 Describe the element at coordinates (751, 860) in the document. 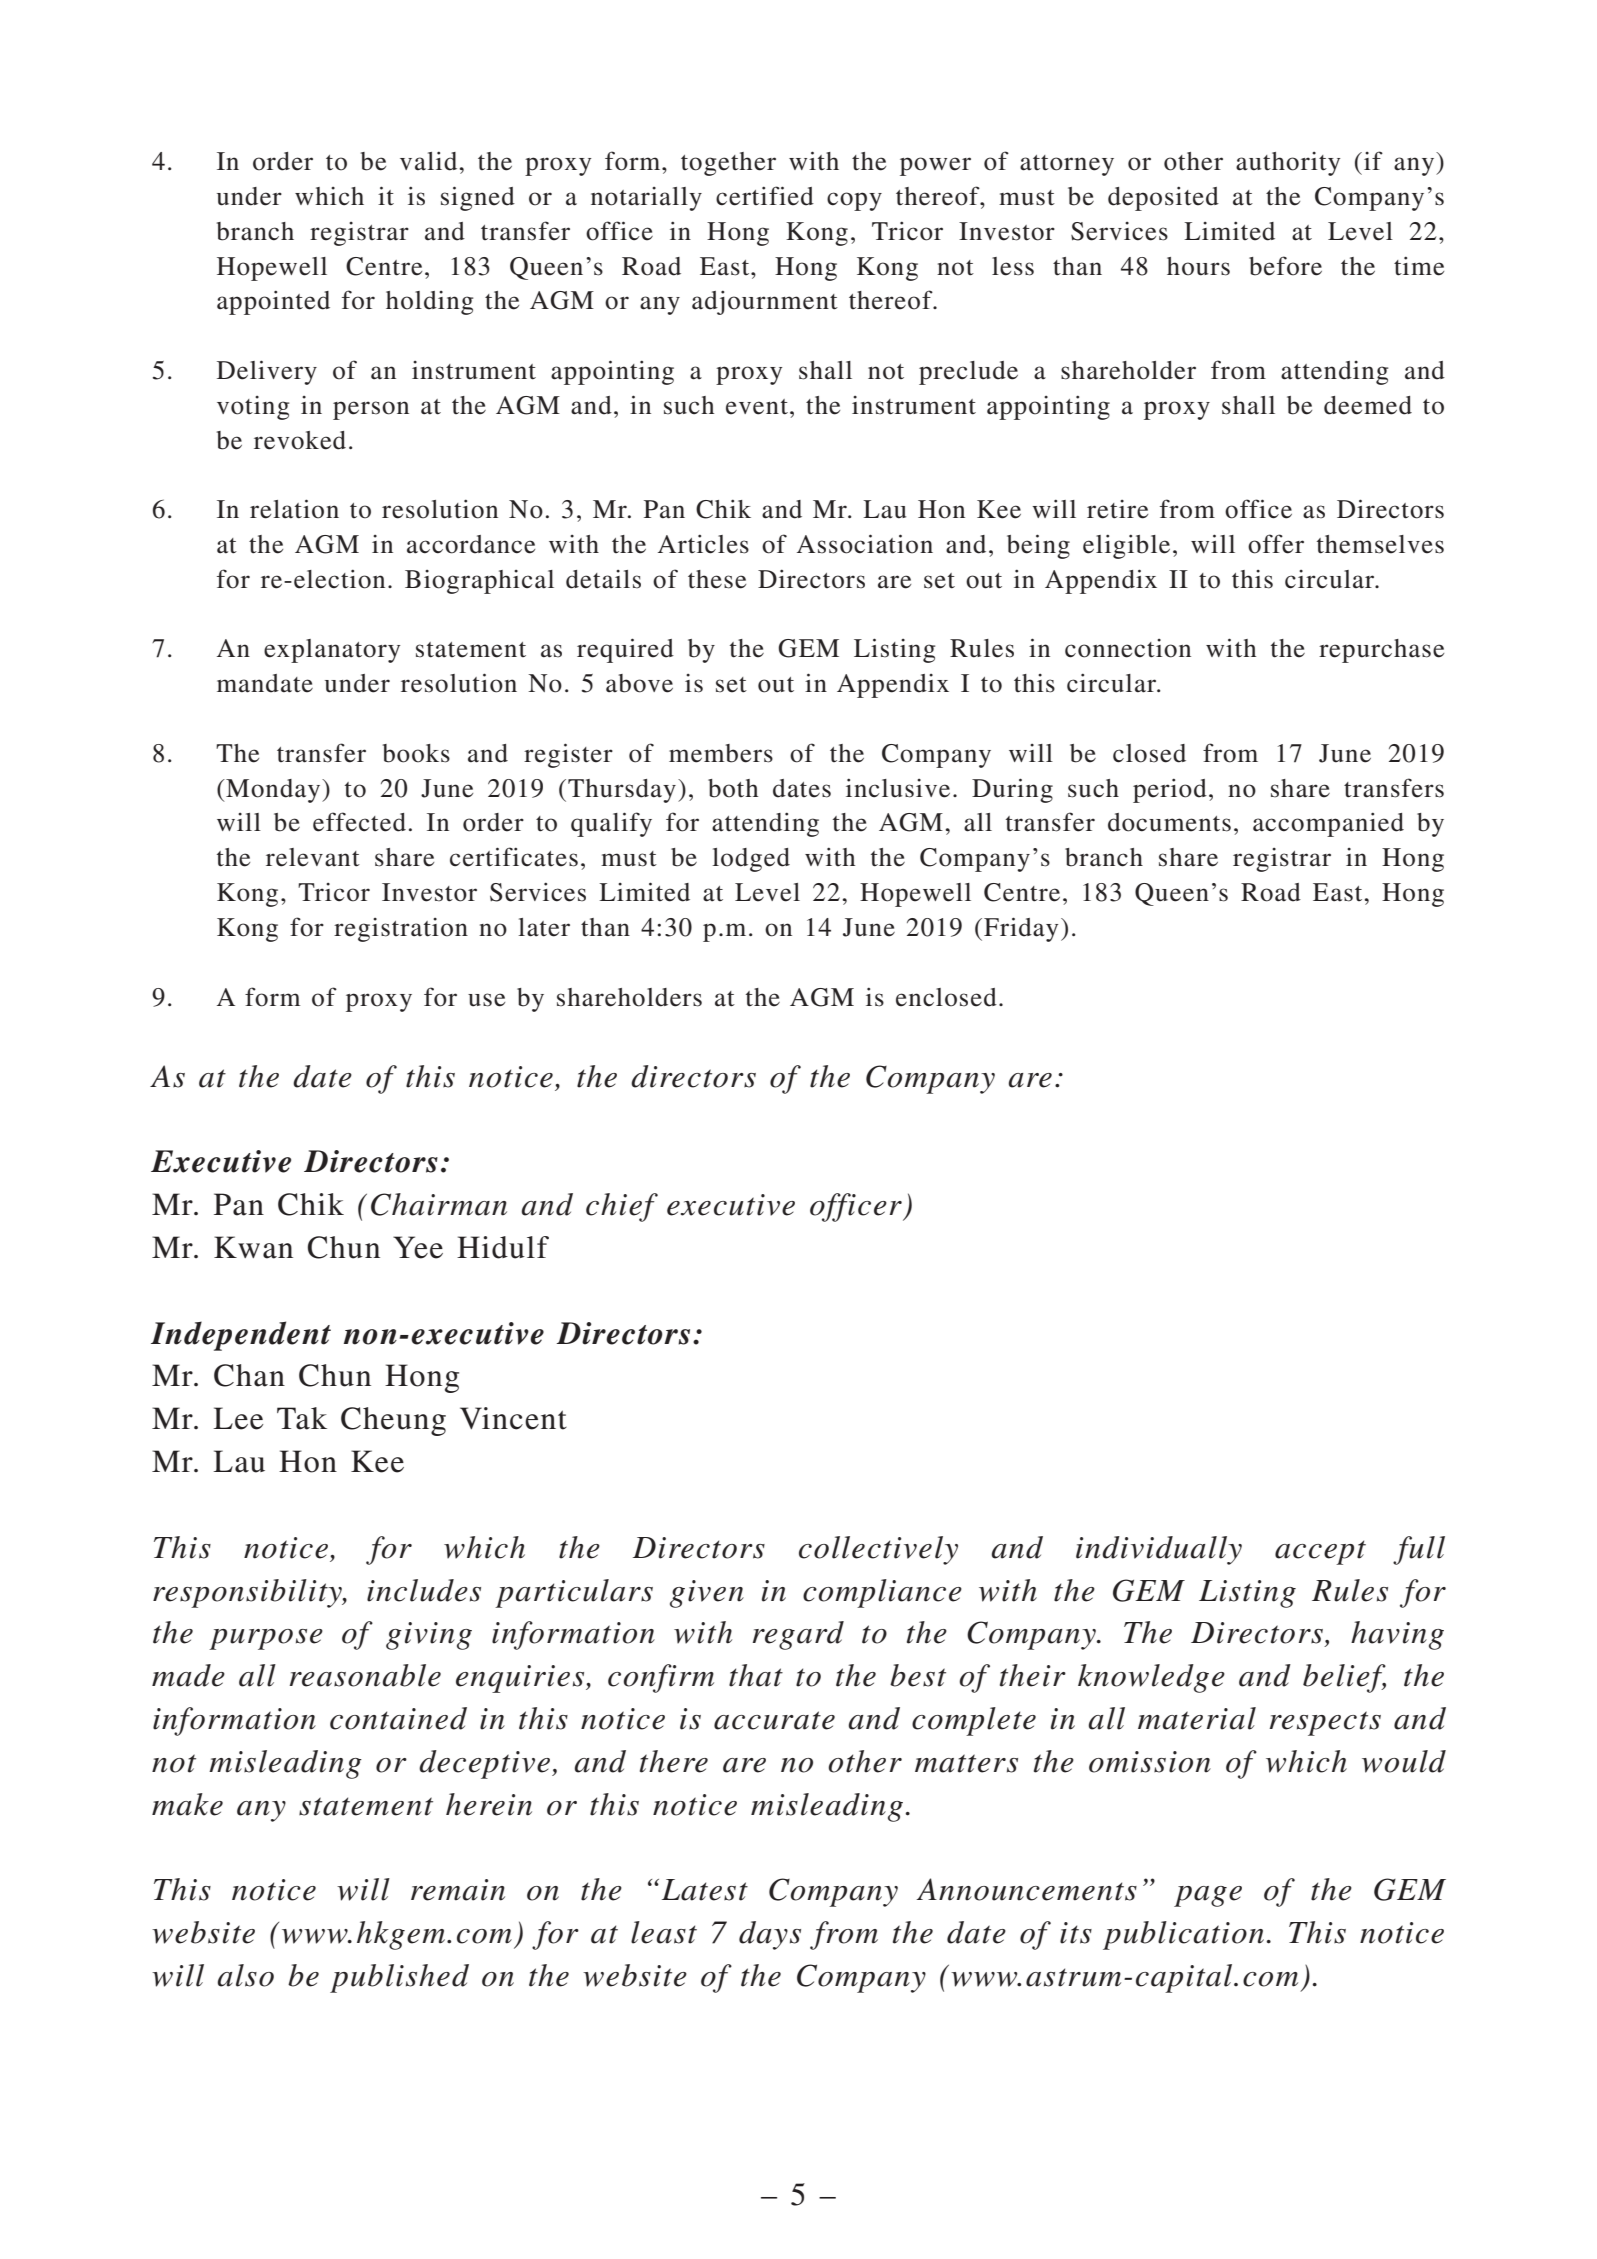

I see `lodged` at that location.
